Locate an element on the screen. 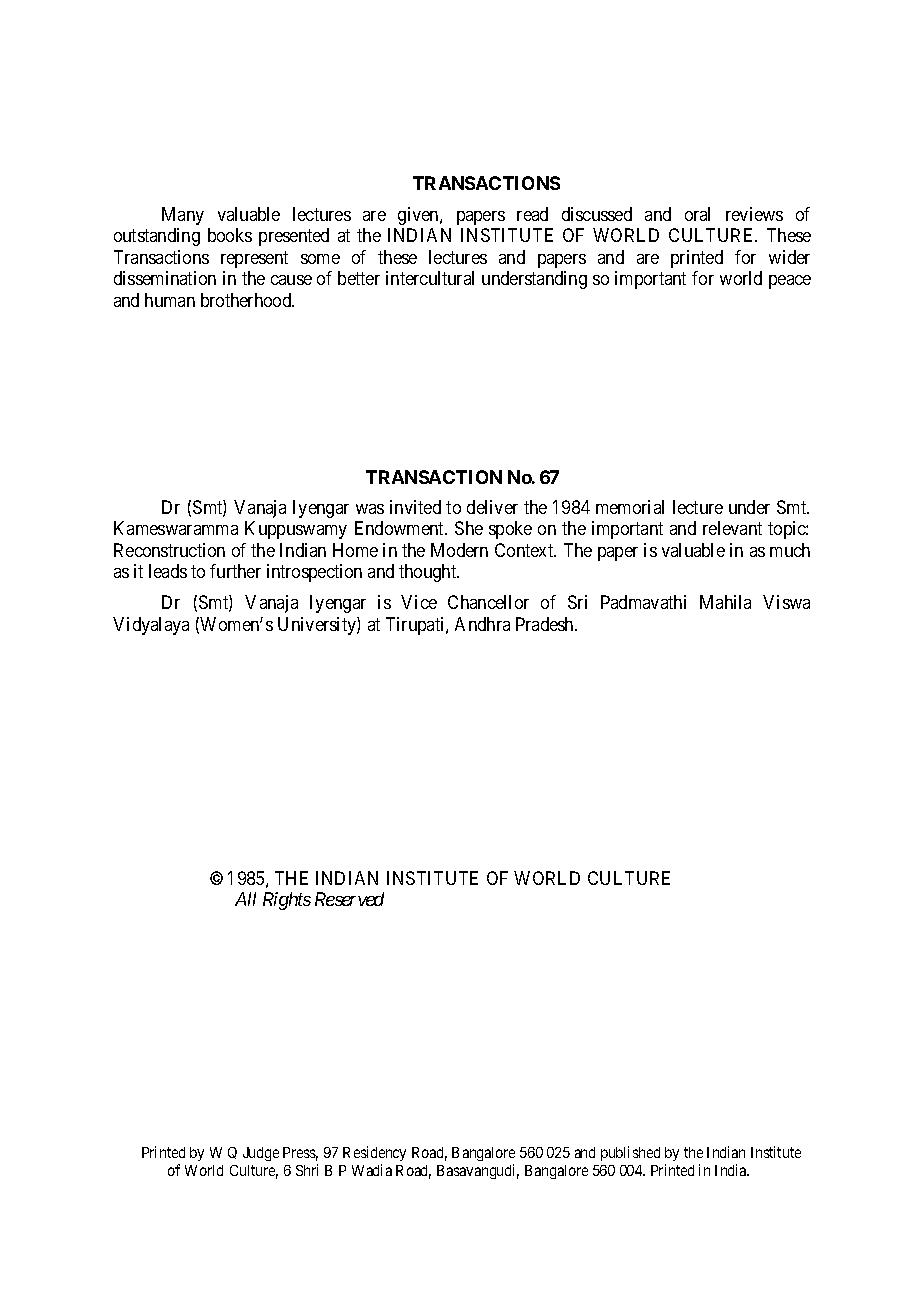 The height and width of the screenshot is (1308, 924). All is located at coordinates (245, 899).
